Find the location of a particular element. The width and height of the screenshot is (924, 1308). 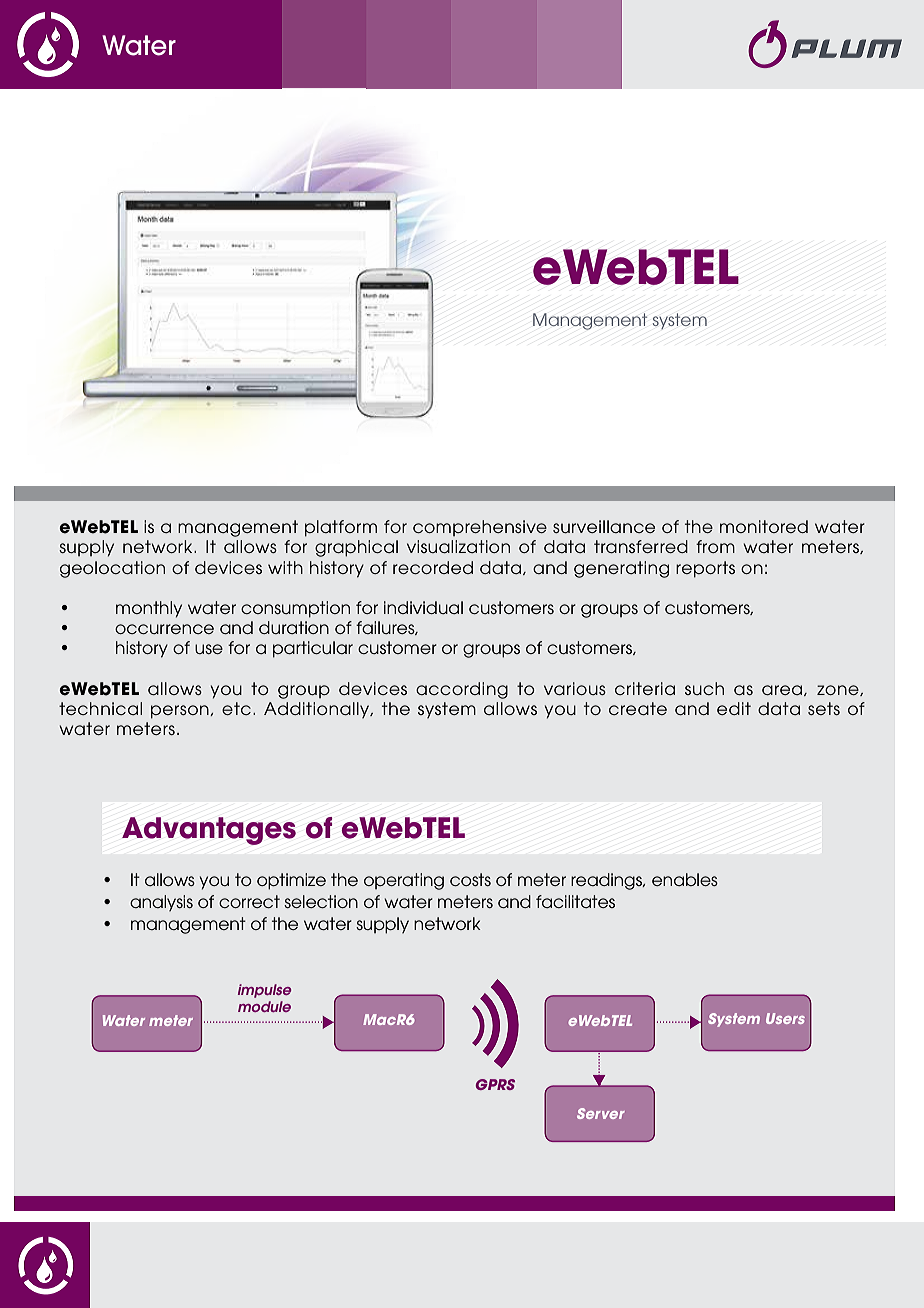

person is located at coordinates (181, 712).
